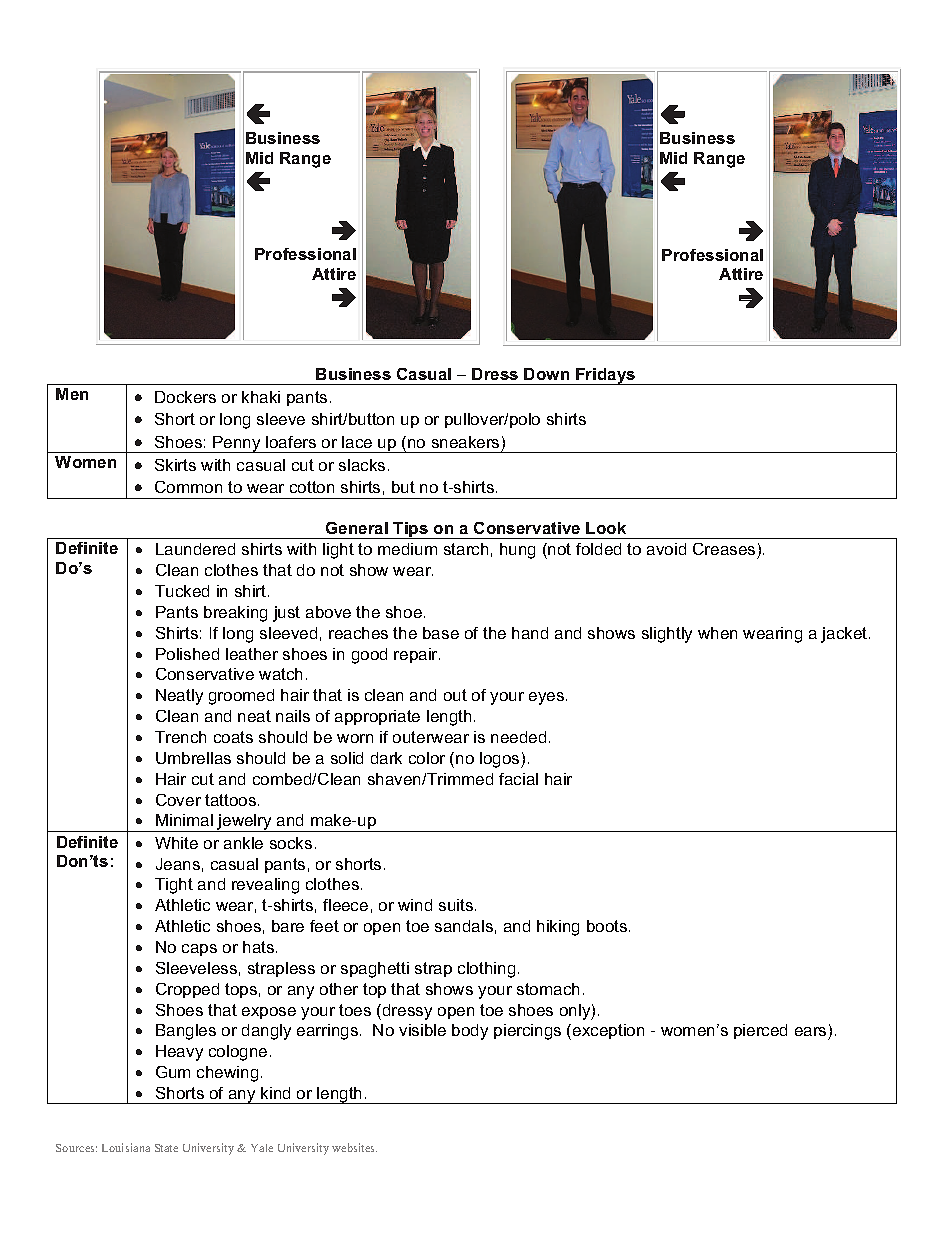 The width and height of the image is (952, 1233). I want to click on when, so click(717, 633).
